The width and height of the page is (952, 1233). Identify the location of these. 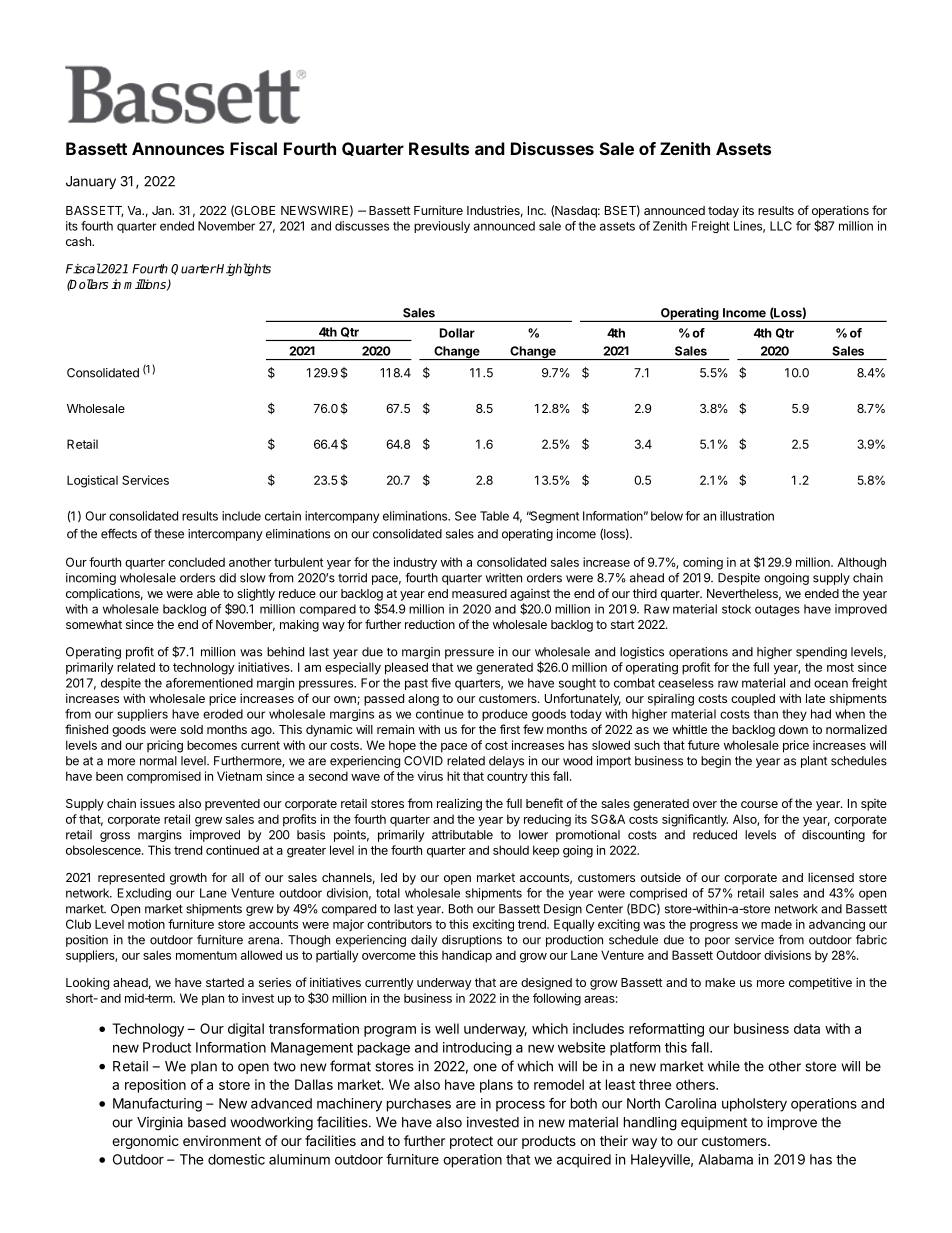
(169, 534).
